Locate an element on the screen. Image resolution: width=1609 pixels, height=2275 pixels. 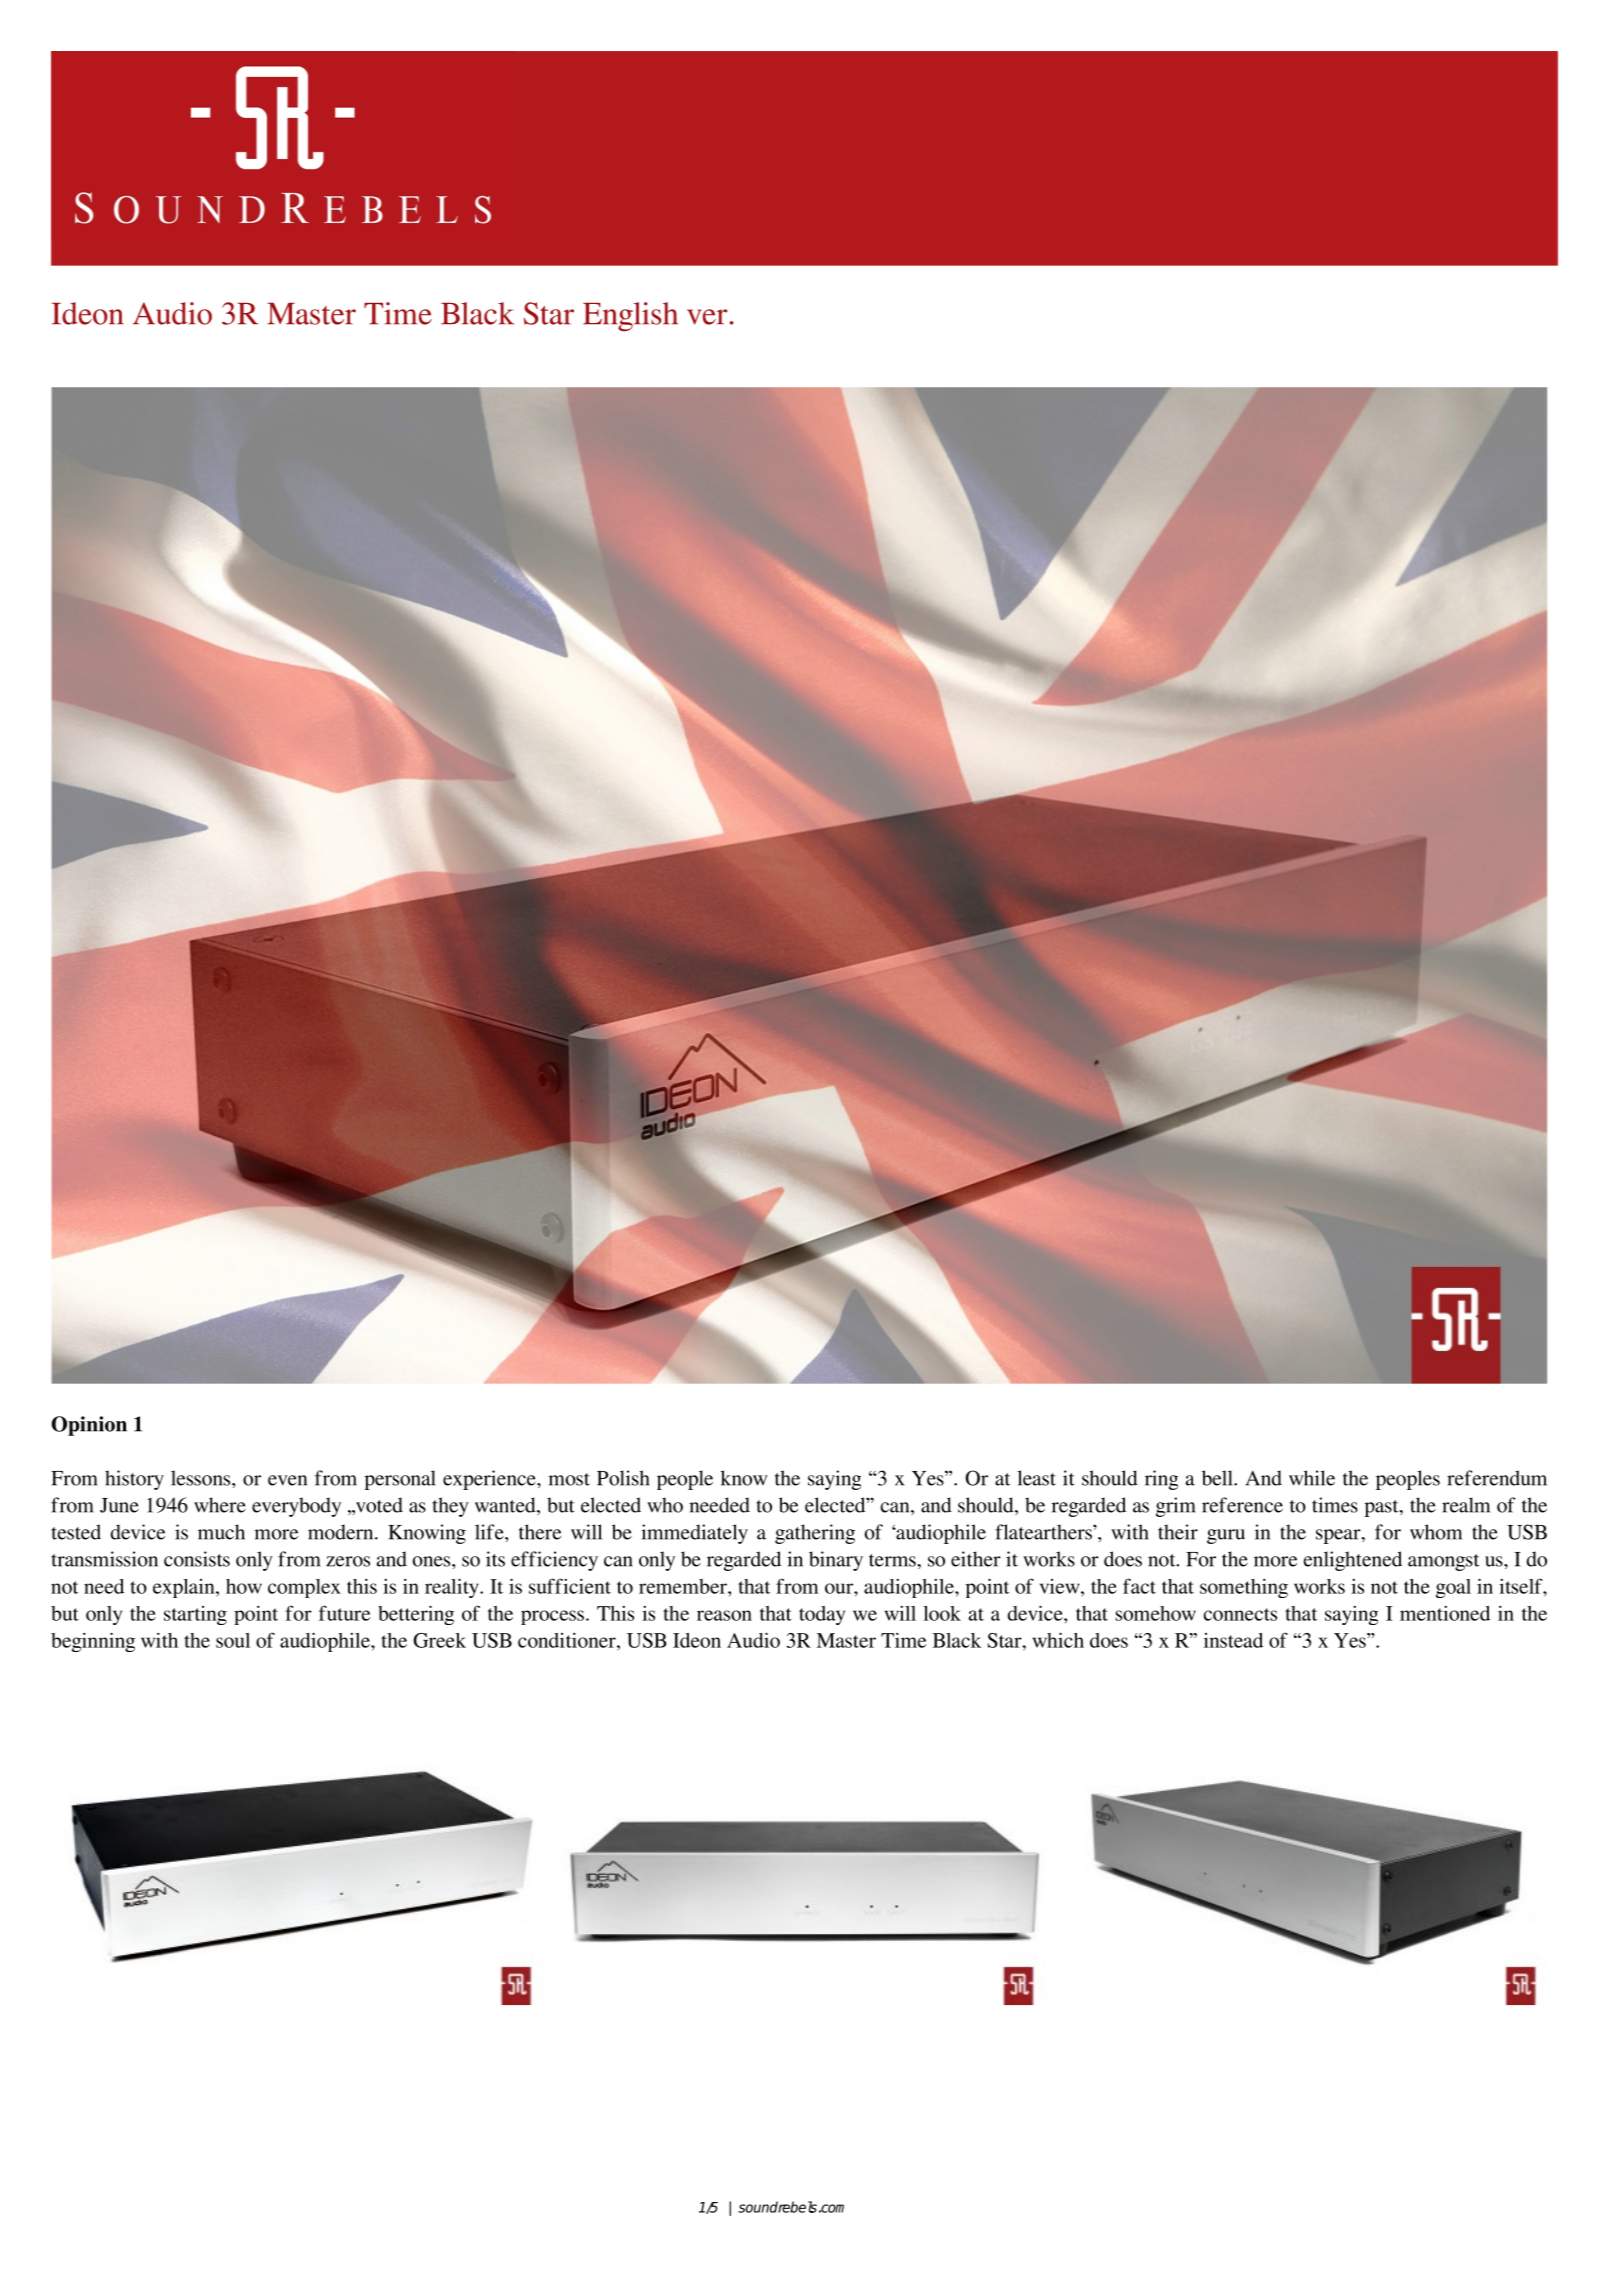
Polish is located at coordinates (623, 1478).
